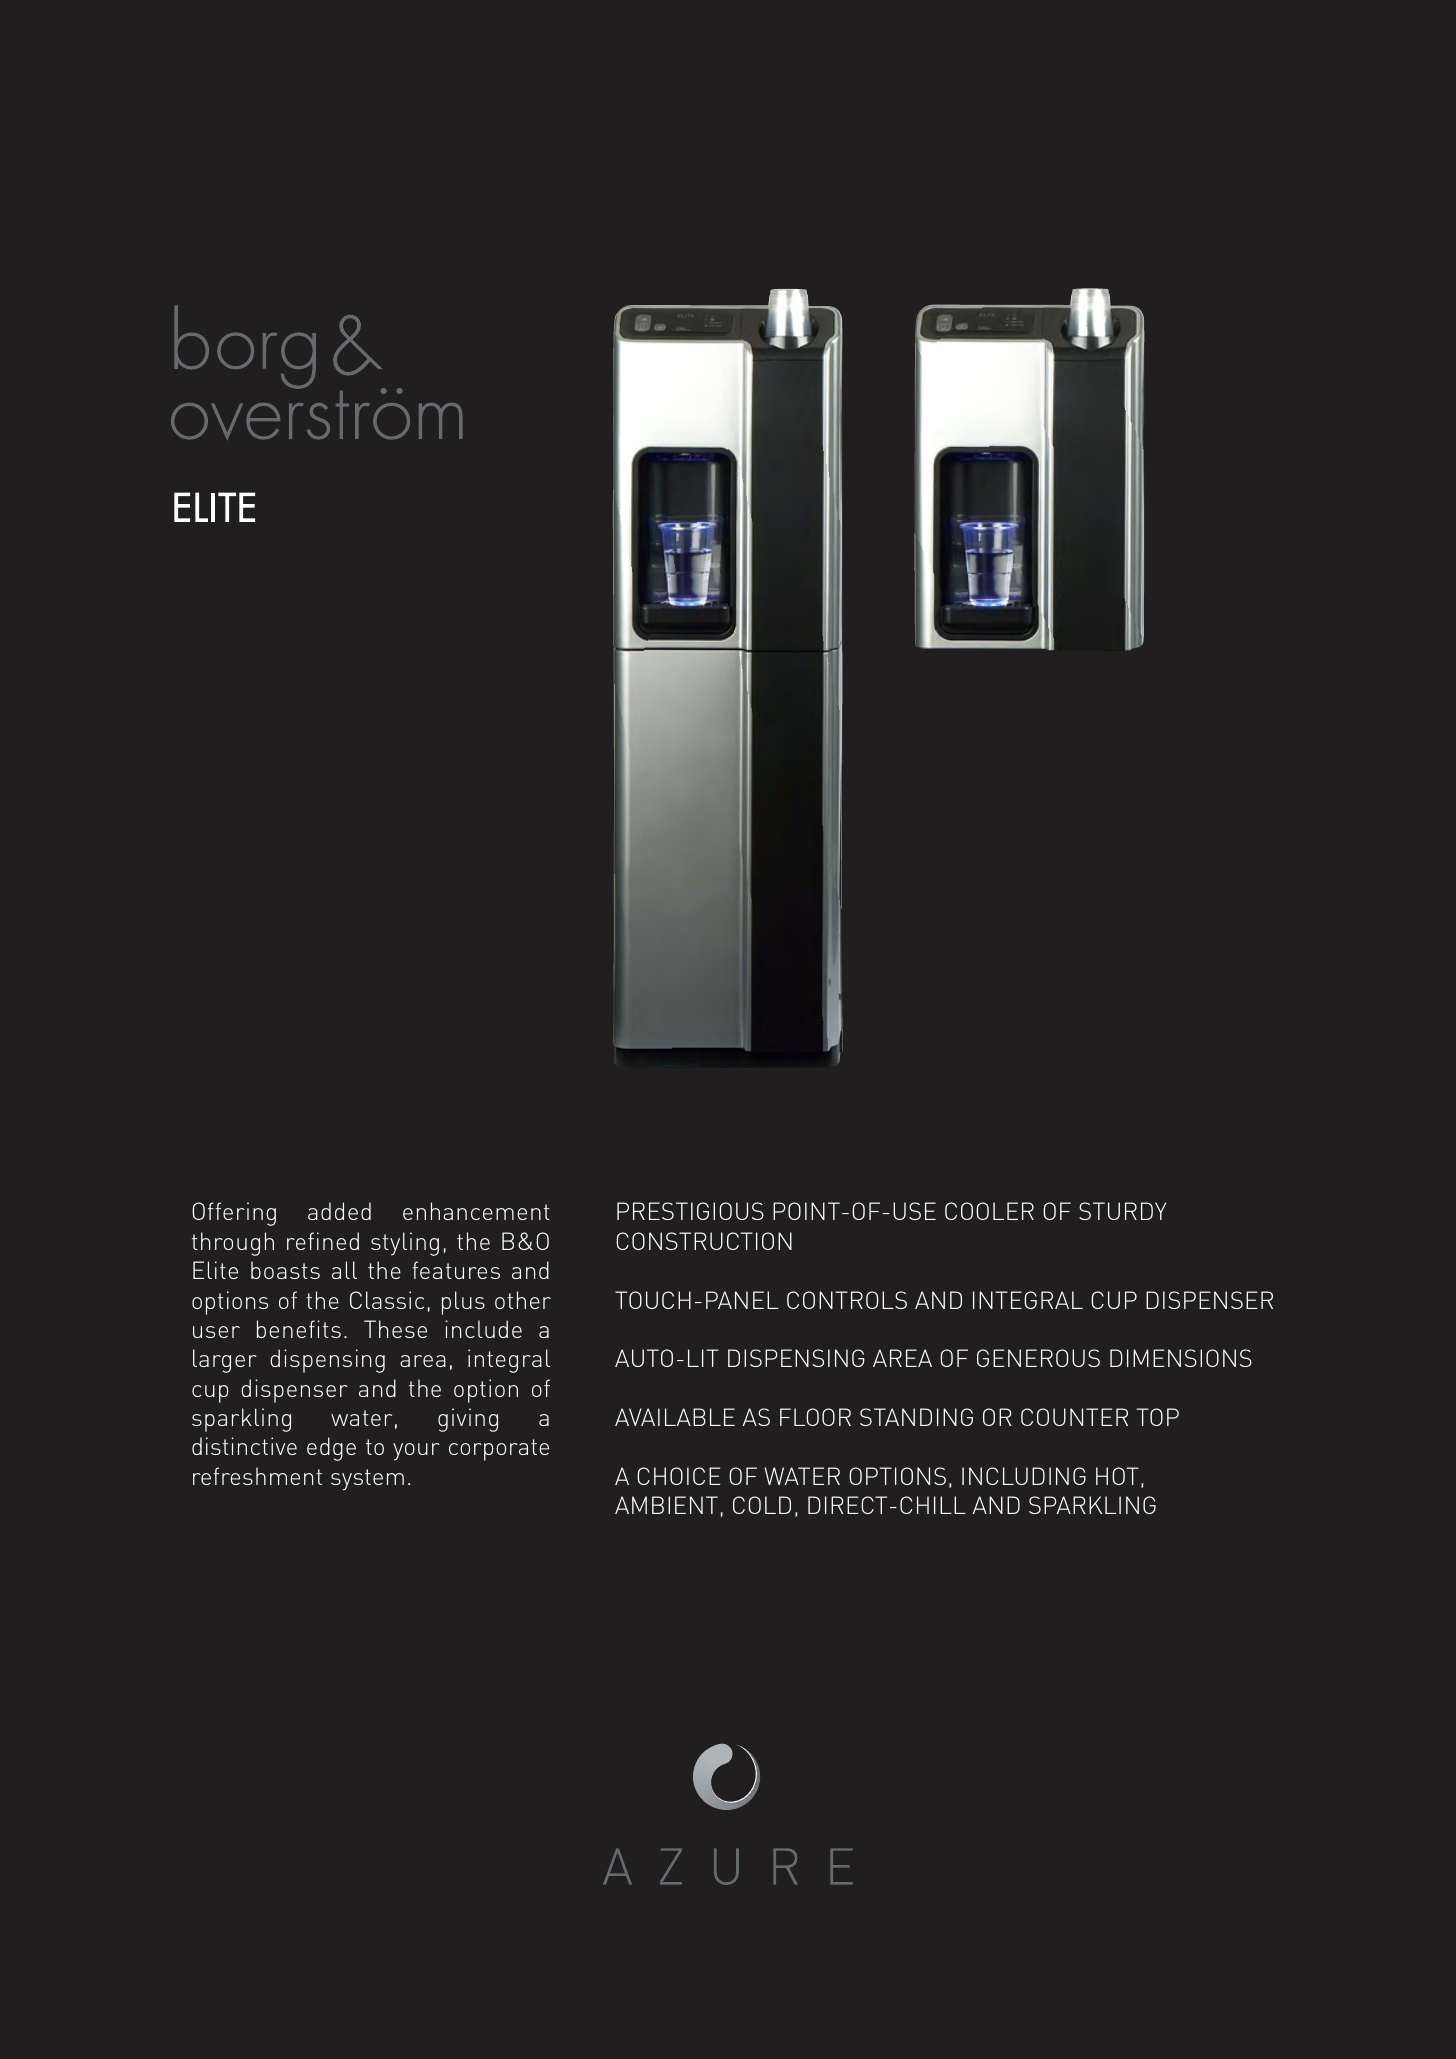  What do you see at coordinates (690, 1211) in the screenshot?
I see `PRESTIGIOUS` at bounding box center [690, 1211].
